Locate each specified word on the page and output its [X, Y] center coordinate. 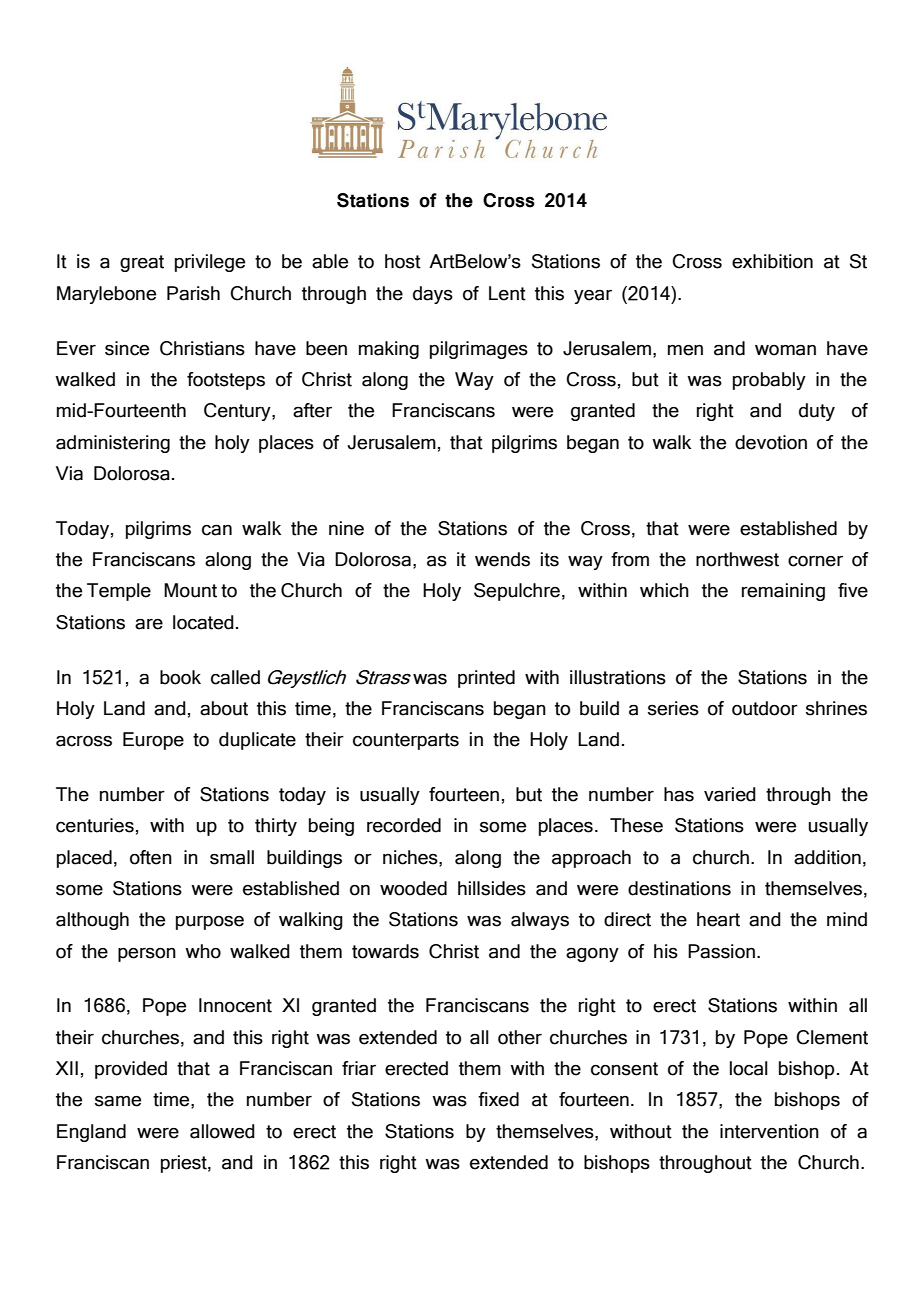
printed [486, 679]
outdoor [765, 708]
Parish [193, 293]
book [180, 677]
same [118, 1101]
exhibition [772, 261]
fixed [498, 1099]
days [433, 295]
